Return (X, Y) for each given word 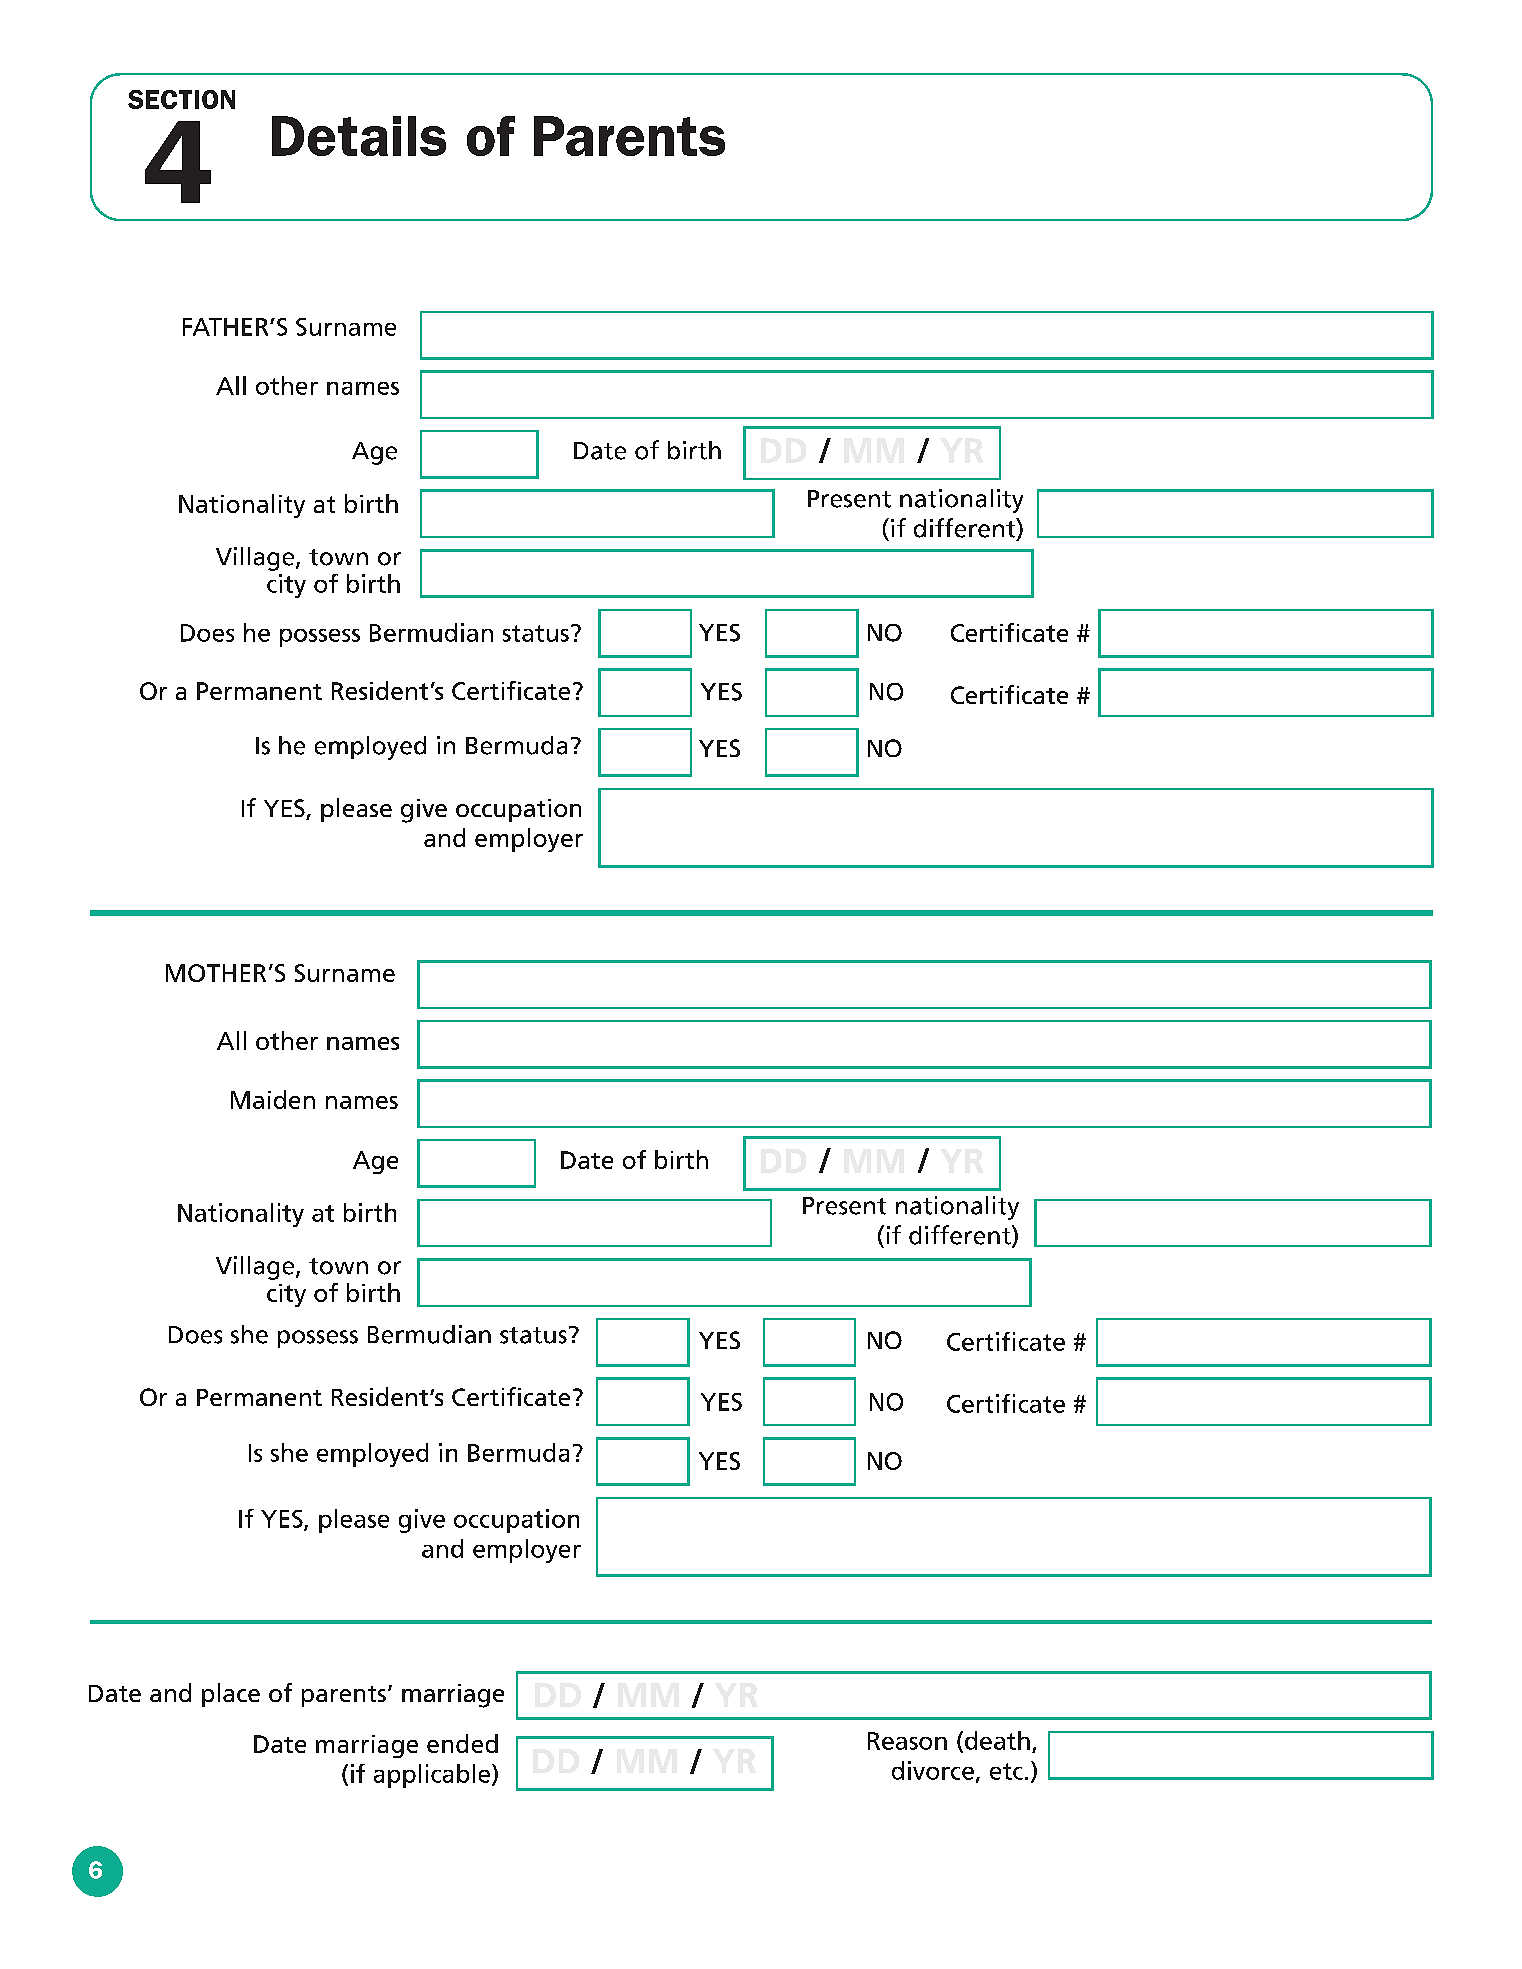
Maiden (273, 1099)
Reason (907, 1741)
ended (462, 1743)
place (231, 1695)
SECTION (181, 99)
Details (359, 136)
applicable (433, 1776)
